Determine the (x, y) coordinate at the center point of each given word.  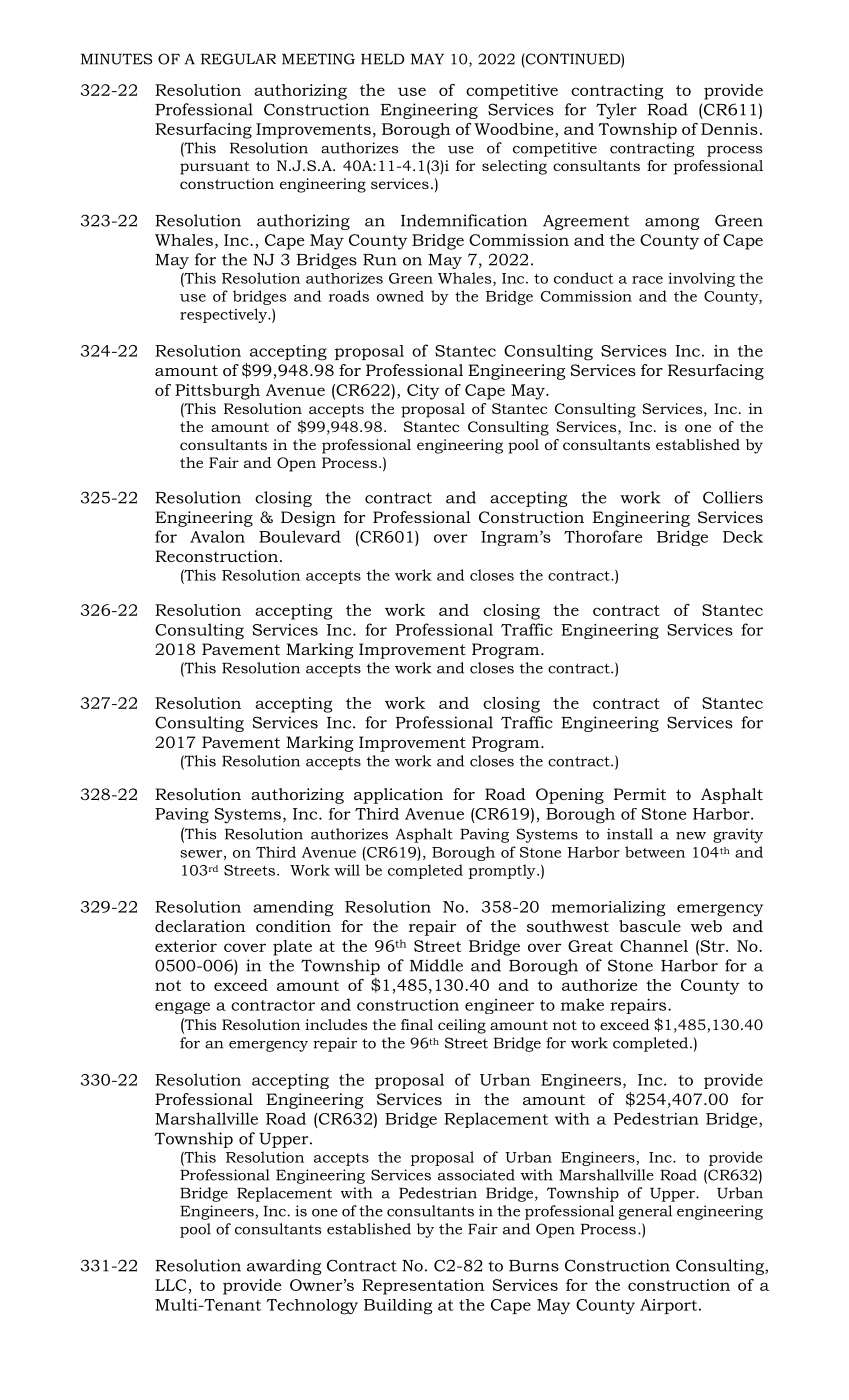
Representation (423, 1287)
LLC (170, 1285)
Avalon (217, 536)
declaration (200, 926)
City (423, 392)
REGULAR (238, 59)
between (655, 852)
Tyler (616, 111)
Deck (743, 536)
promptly (503, 871)
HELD (382, 59)
